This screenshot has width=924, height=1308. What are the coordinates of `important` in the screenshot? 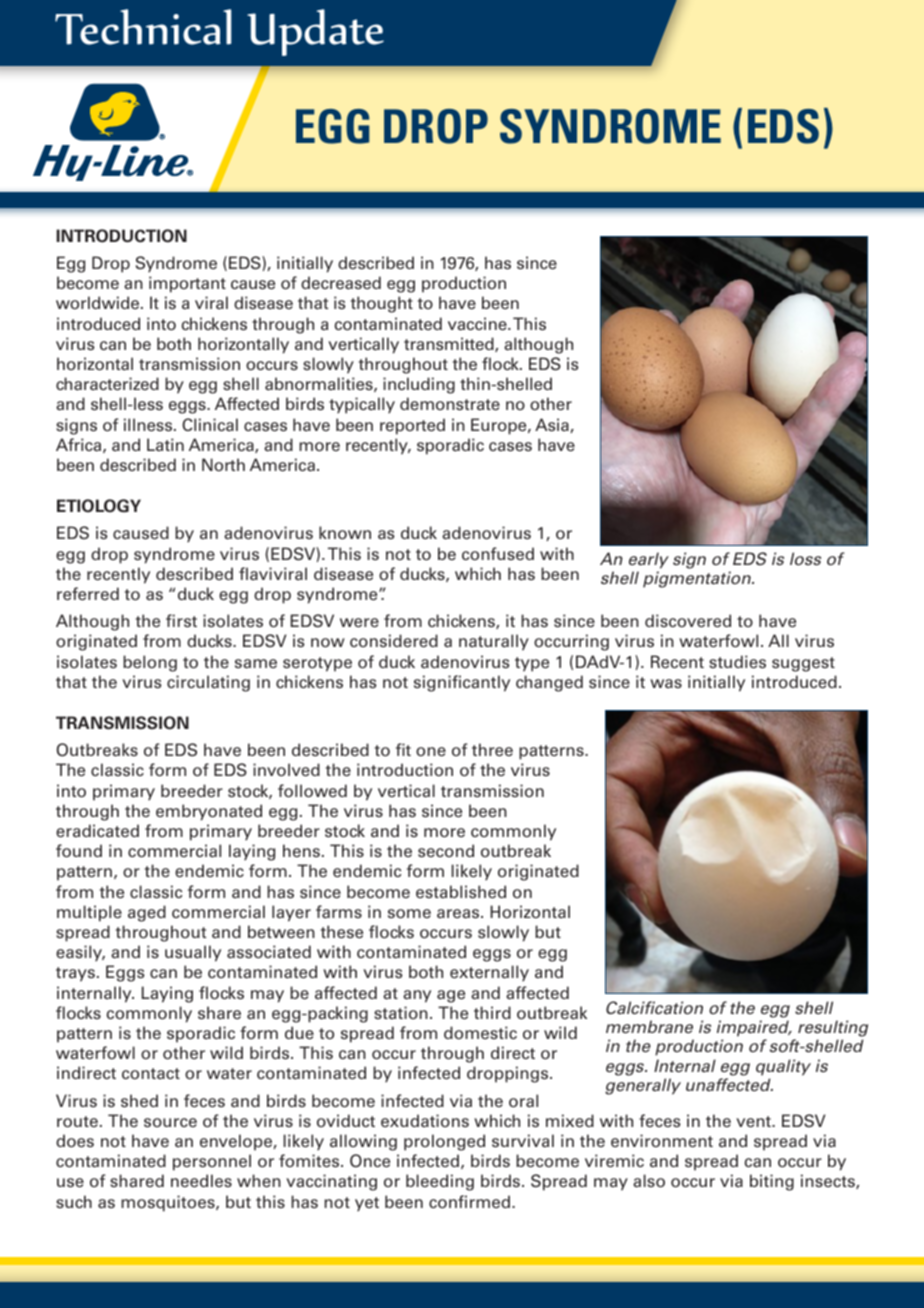 It's located at (187, 284).
